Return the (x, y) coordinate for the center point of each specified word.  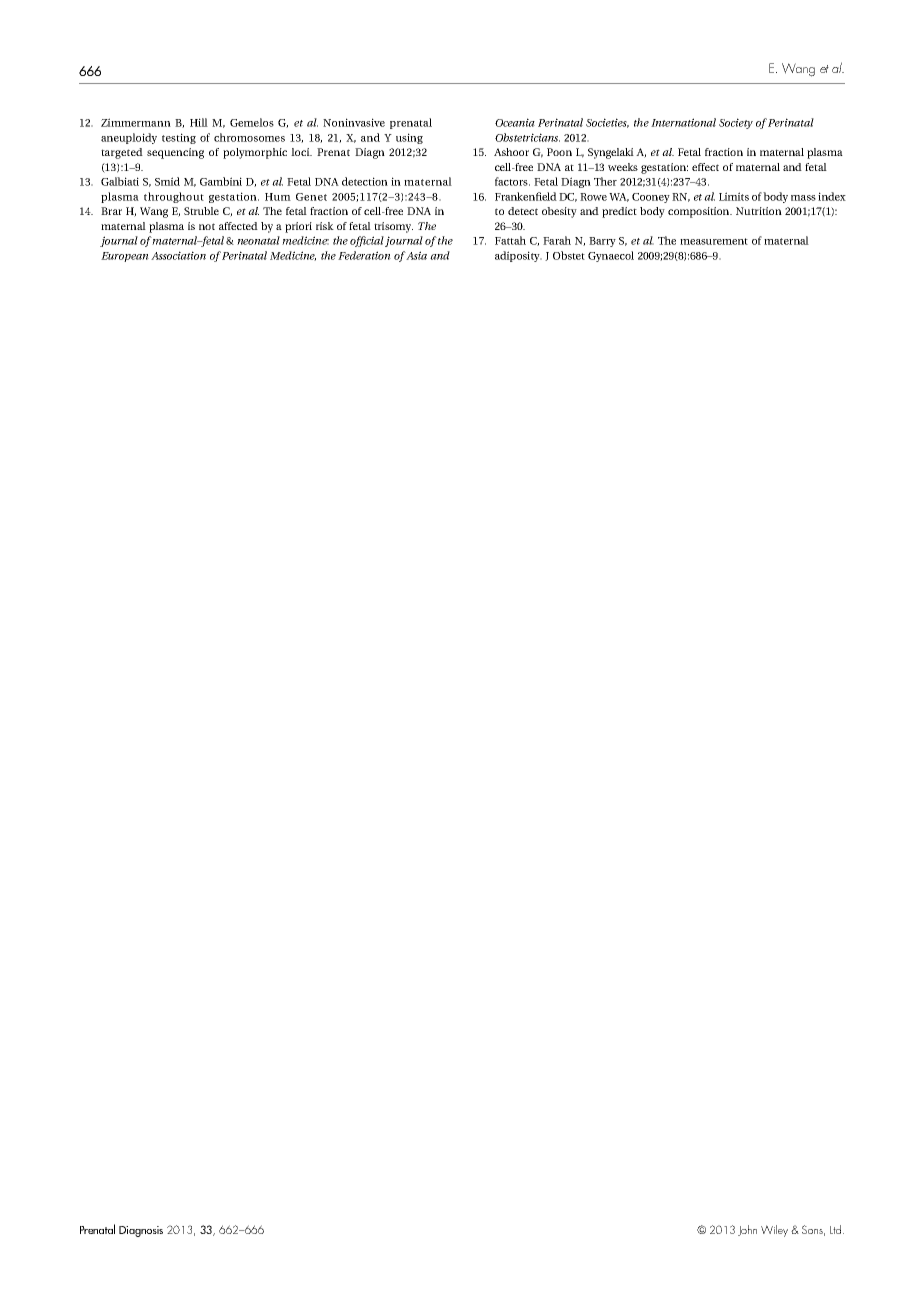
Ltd (835, 1229)
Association (178, 255)
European (125, 257)
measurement (714, 241)
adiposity (518, 256)
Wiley (774, 1231)
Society (736, 123)
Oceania (515, 122)
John (747, 1230)
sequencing (175, 153)
